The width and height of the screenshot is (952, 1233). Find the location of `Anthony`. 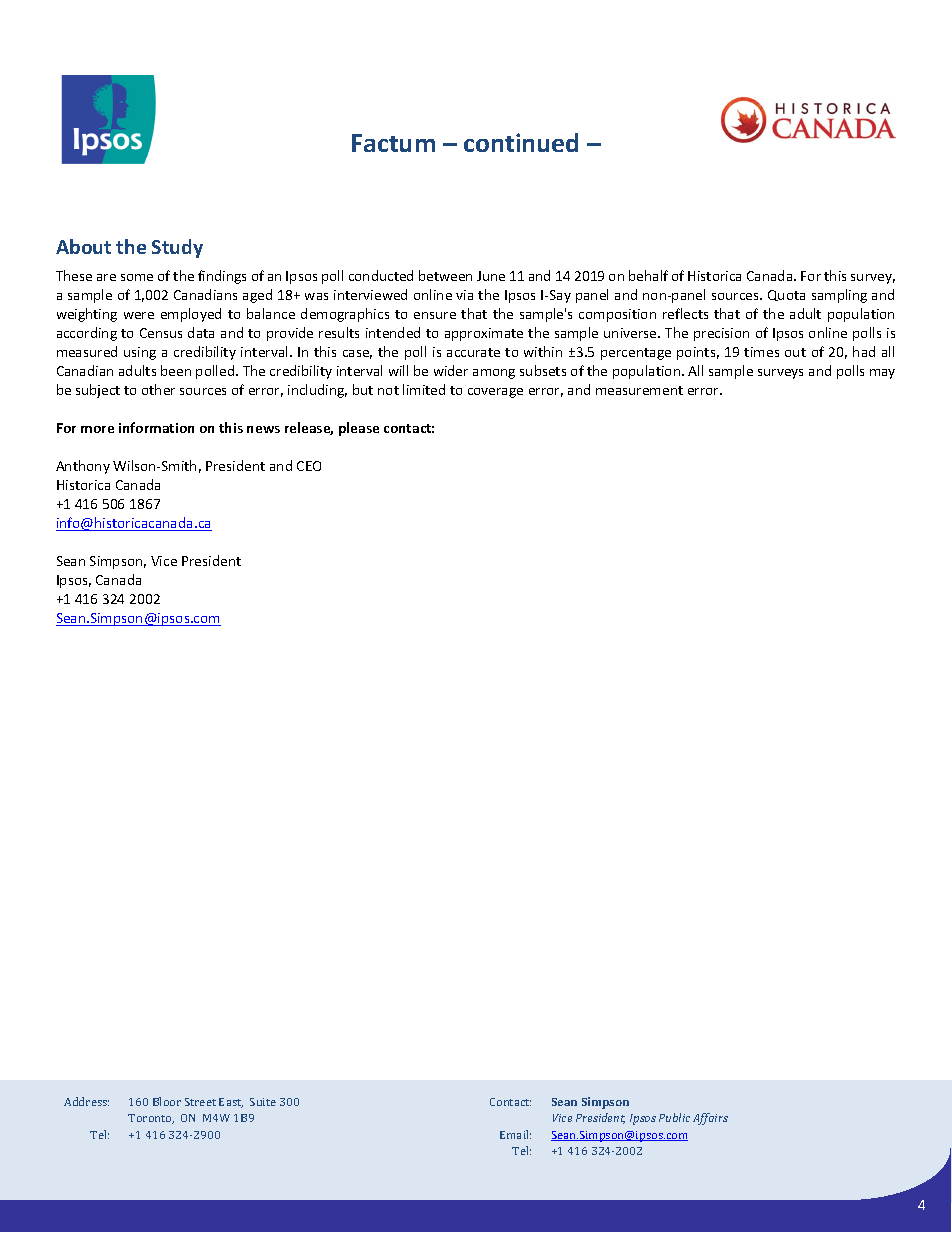

Anthony is located at coordinates (83, 467).
